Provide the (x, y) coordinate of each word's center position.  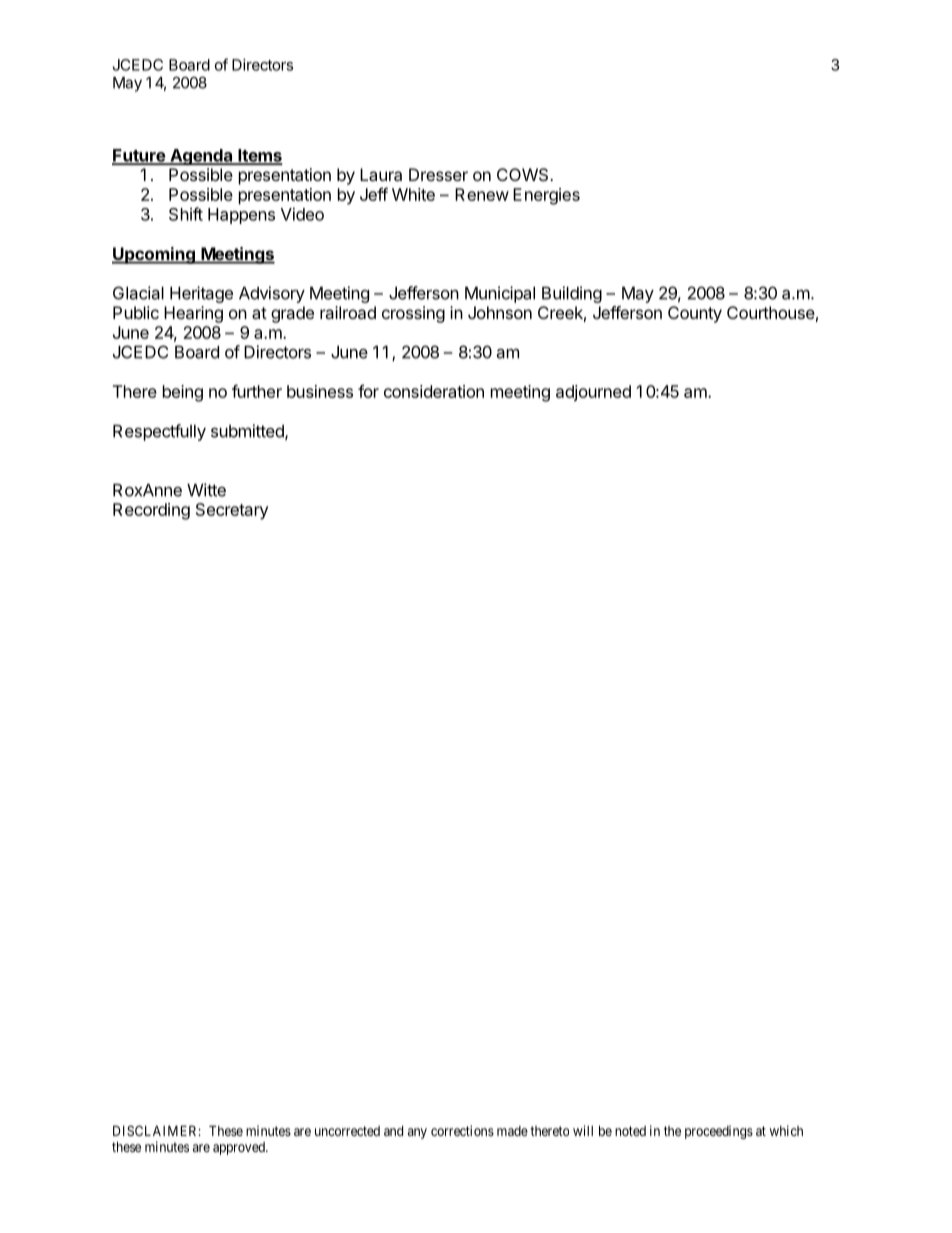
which (786, 1130)
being (183, 393)
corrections (462, 1130)
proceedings (719, 1132)
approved (240, 1148)
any (417, 1133)
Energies (546, 196)
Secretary (232, 511)
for (368, 391)
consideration (434, 391)
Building (572, 294)
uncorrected (347, 1131)
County (695, 314)
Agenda (201, 157)
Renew (482, 194)
